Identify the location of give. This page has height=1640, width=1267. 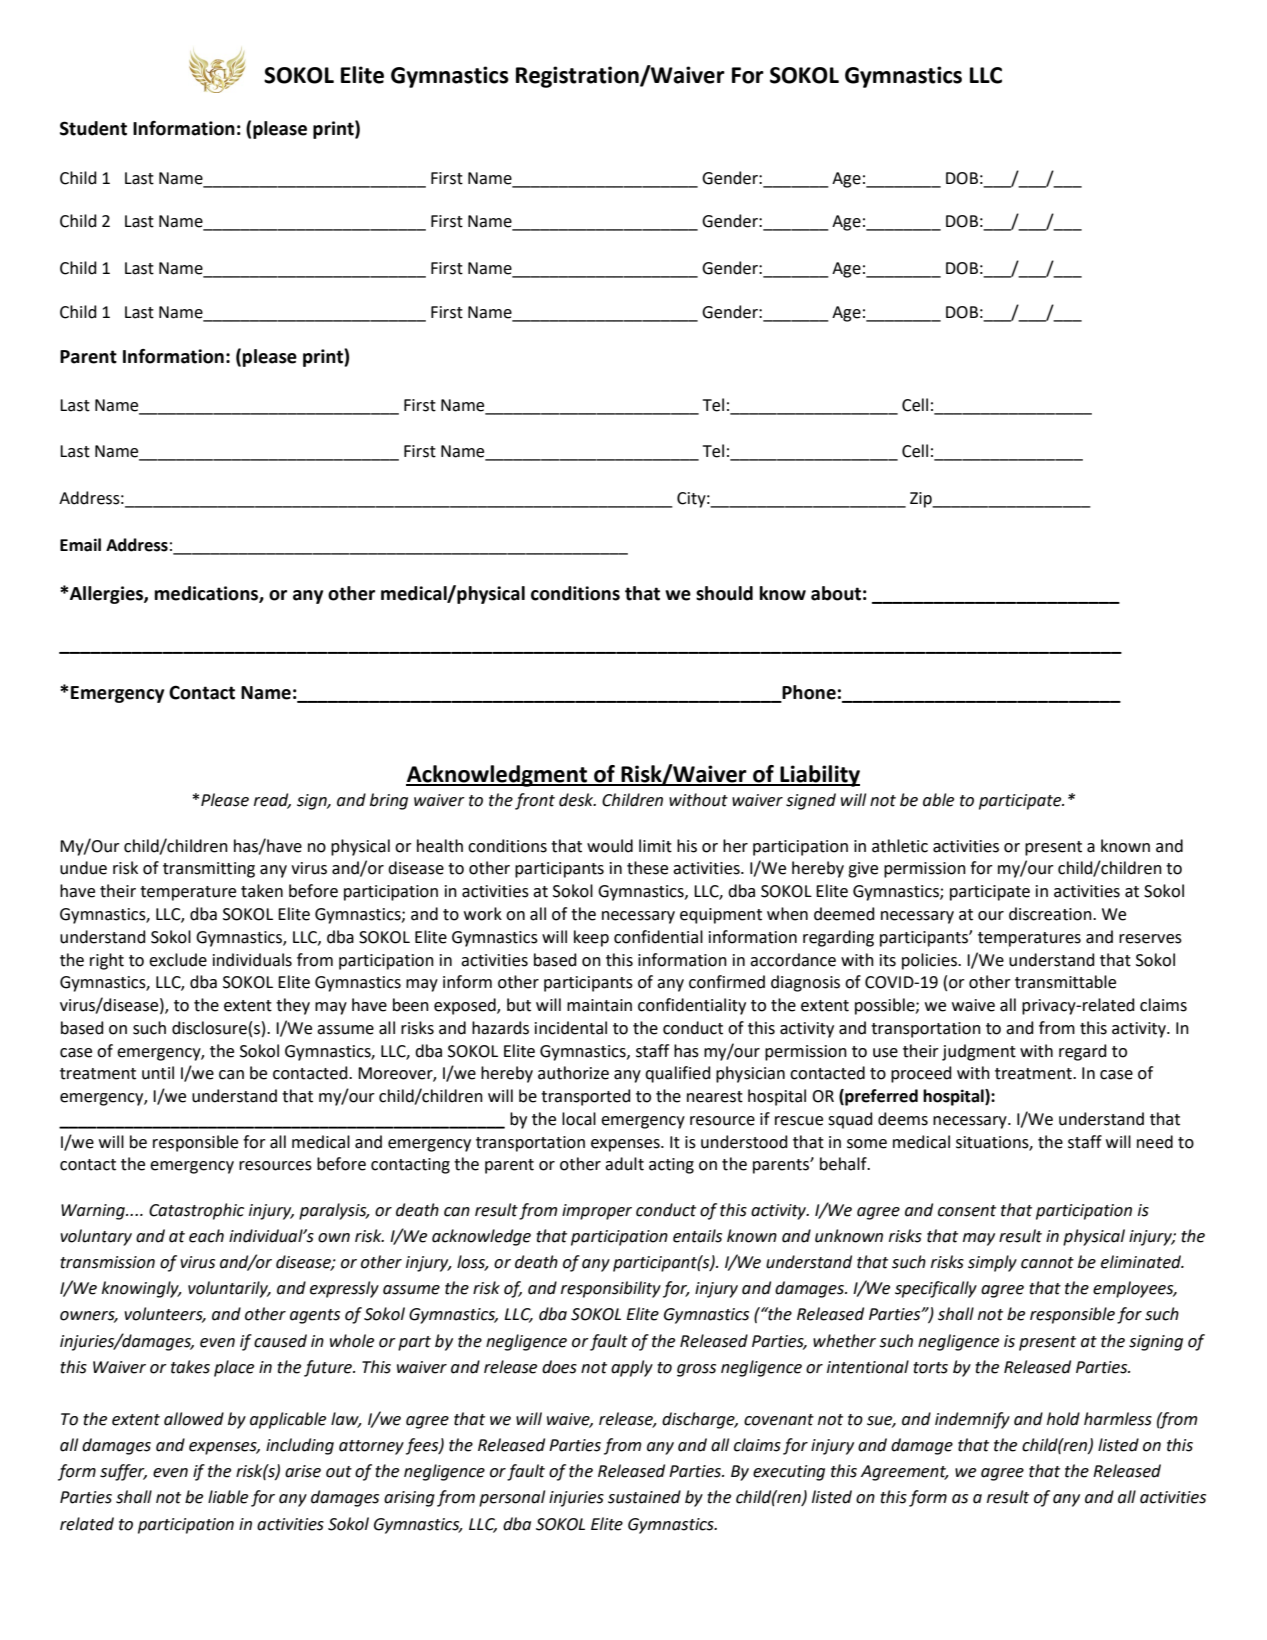
(863, 870).
